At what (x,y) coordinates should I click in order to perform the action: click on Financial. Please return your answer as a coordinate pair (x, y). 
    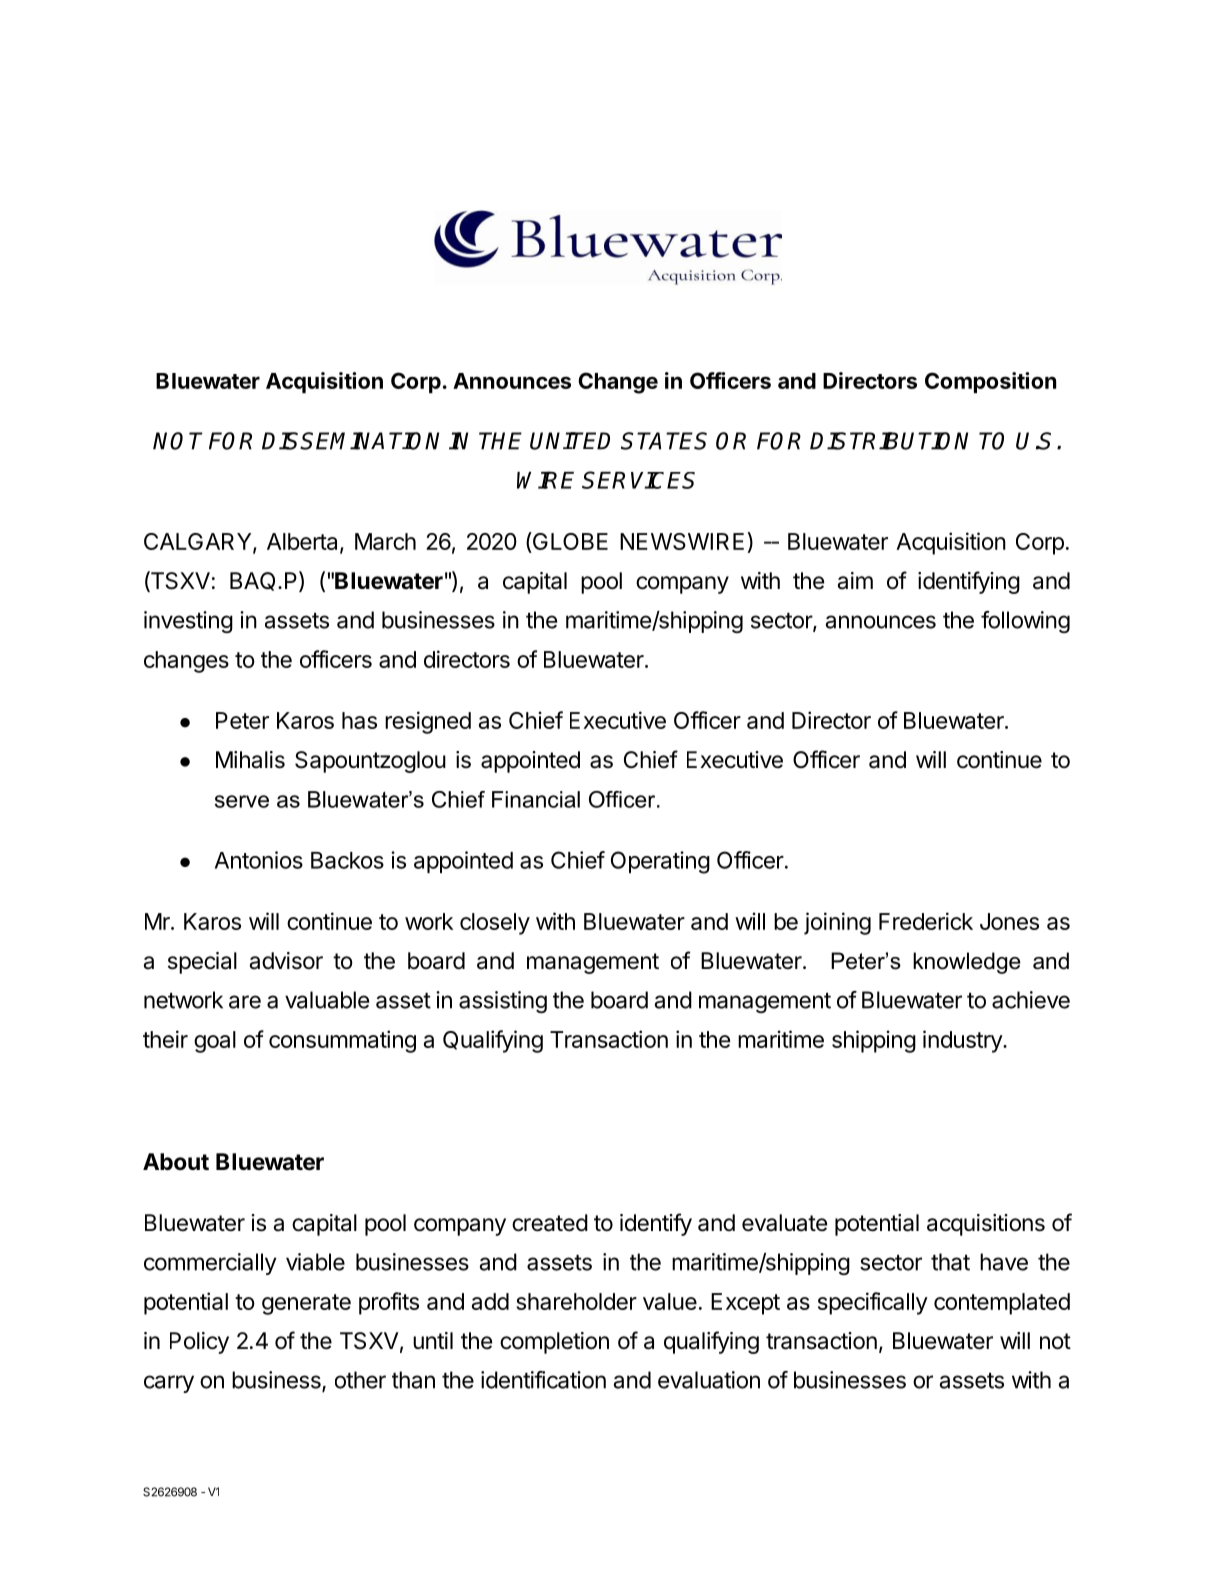
    Looking at the image, I should click on (536, 799).
